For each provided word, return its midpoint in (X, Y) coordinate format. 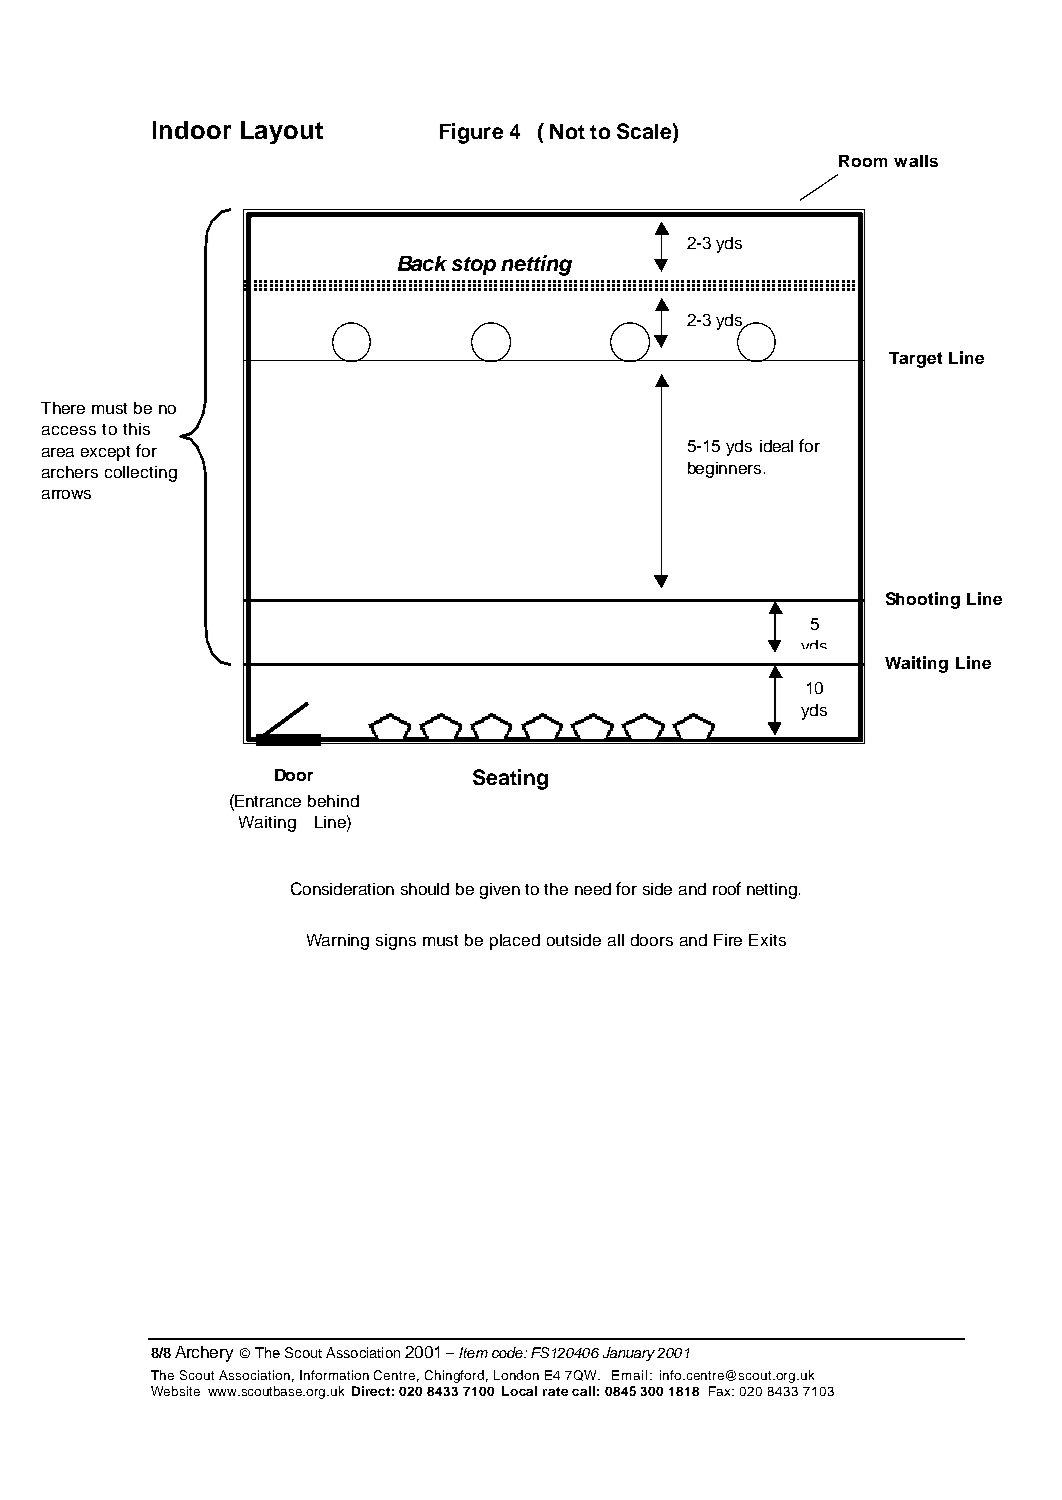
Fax (721, 1391)
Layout (282, 132)
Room (863, 161)
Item (473, 1352)
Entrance (267, 800)
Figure (471, 133)
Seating (510, 779)
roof (727, 888)
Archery (204, 1354)
